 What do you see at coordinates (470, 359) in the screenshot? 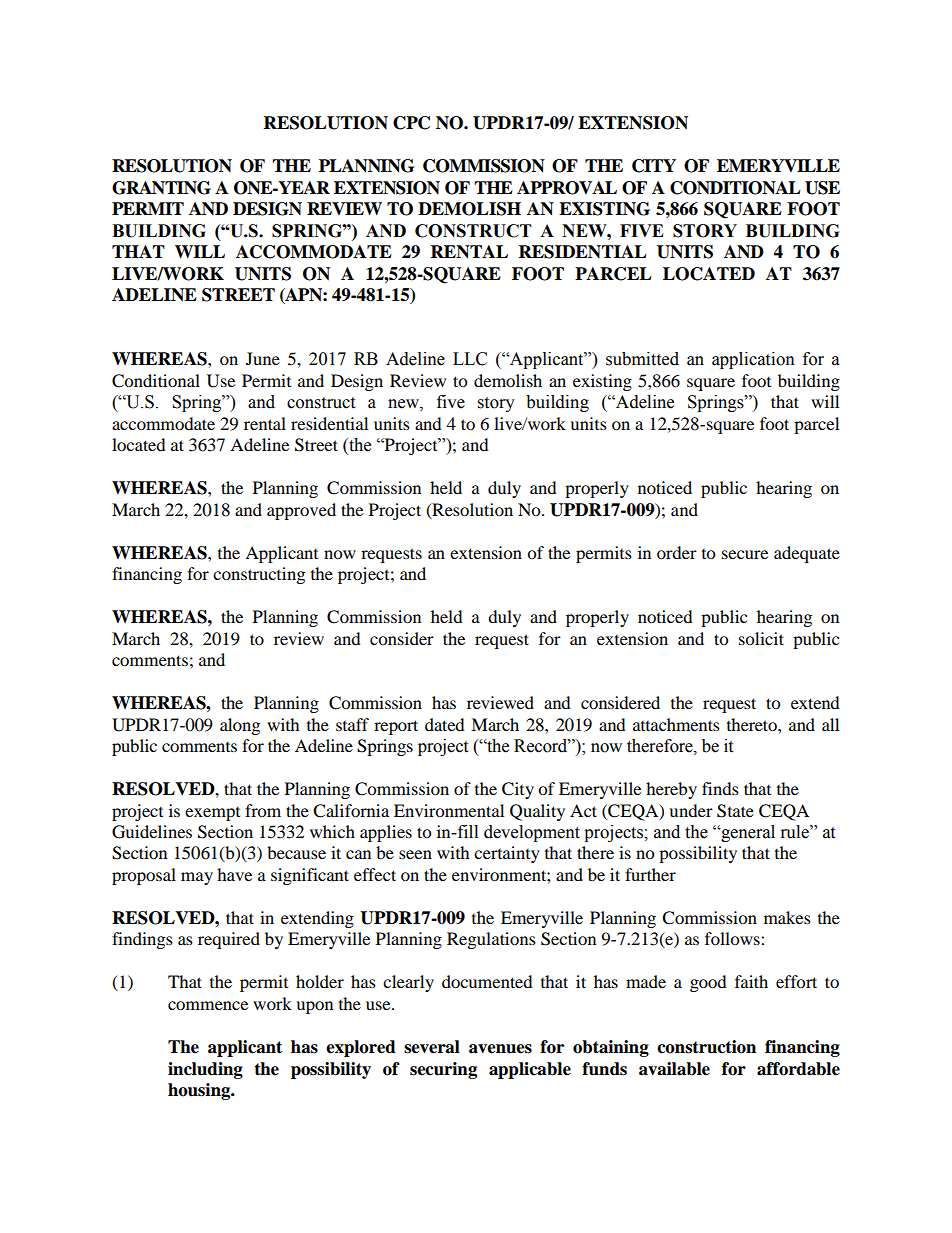
I see `LLC` at bounding box center [470, 359].
